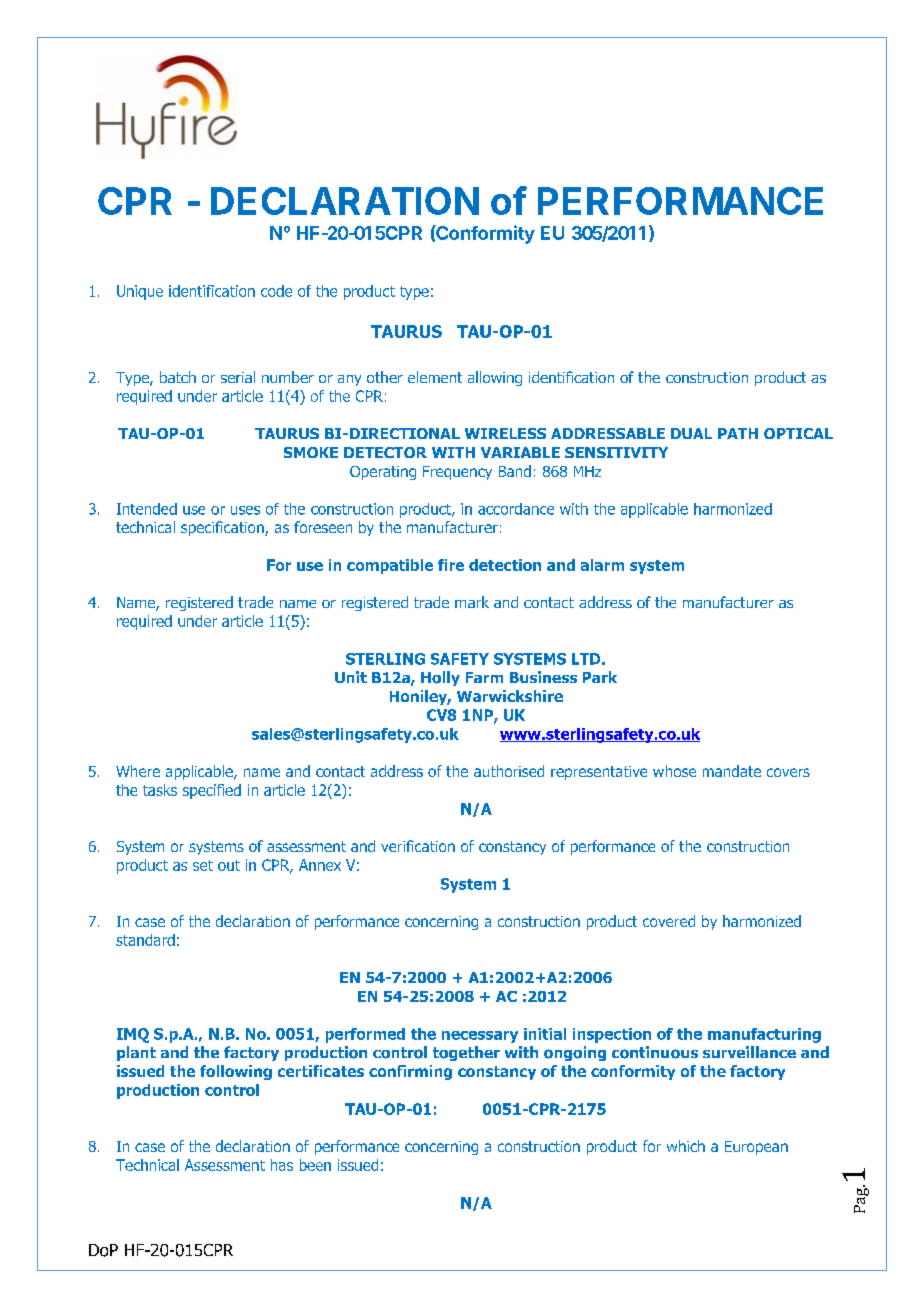 Image resolution: width=924 pixels, height=1308 pixels. I want to click on standard, so click(145, 940).
